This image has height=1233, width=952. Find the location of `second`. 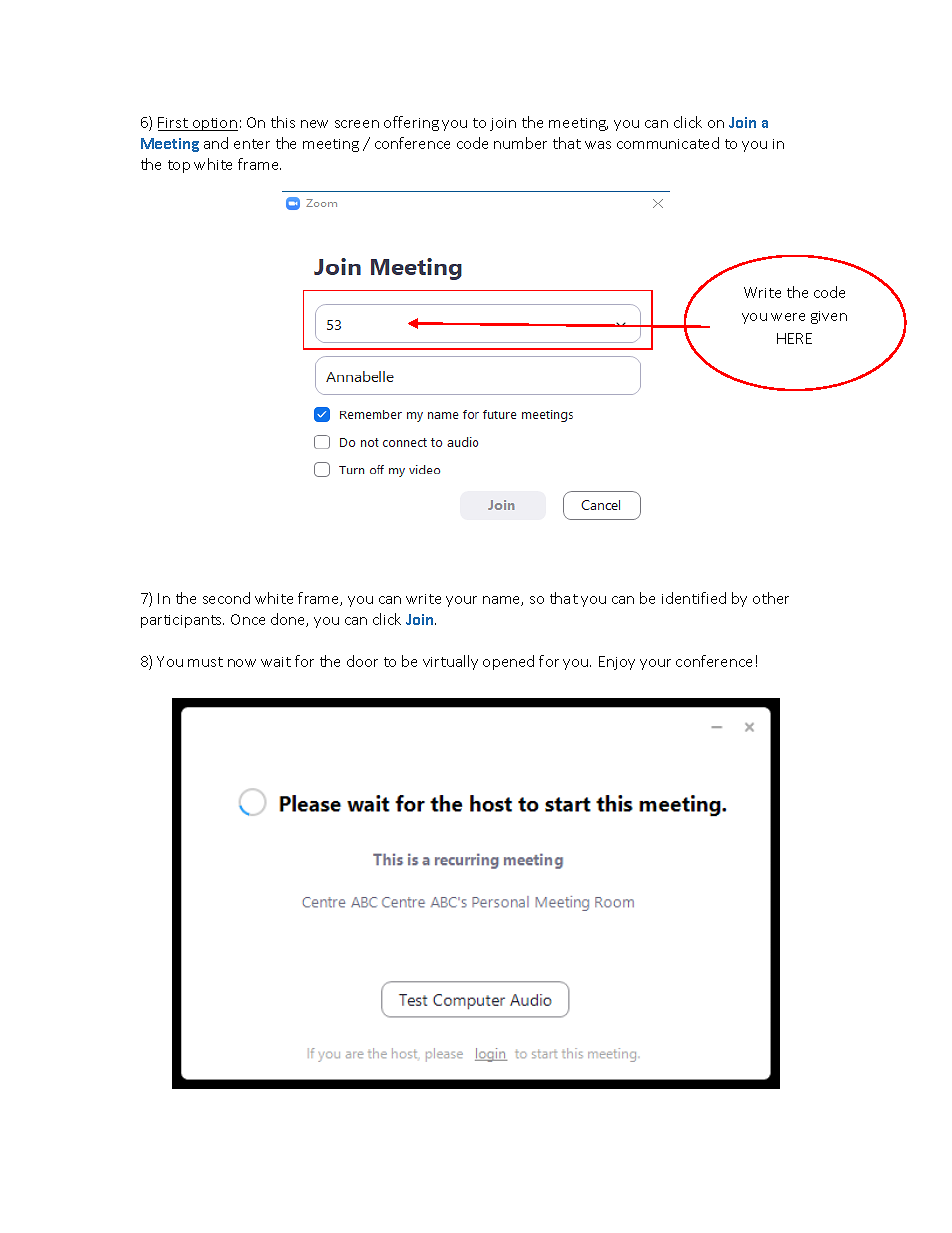

second is located at coordinates (226, 598).
